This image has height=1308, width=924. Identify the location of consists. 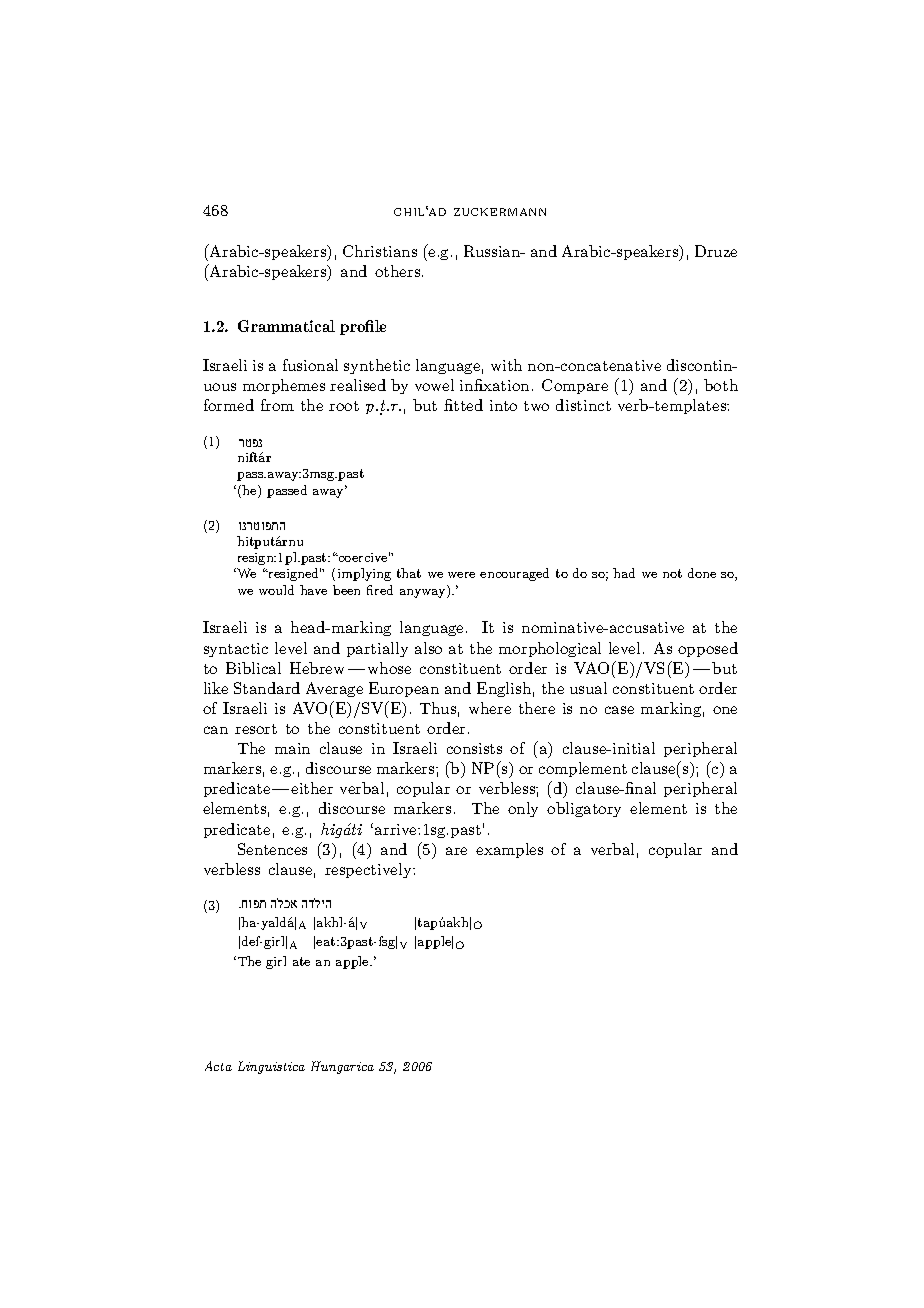
(474, 748).
